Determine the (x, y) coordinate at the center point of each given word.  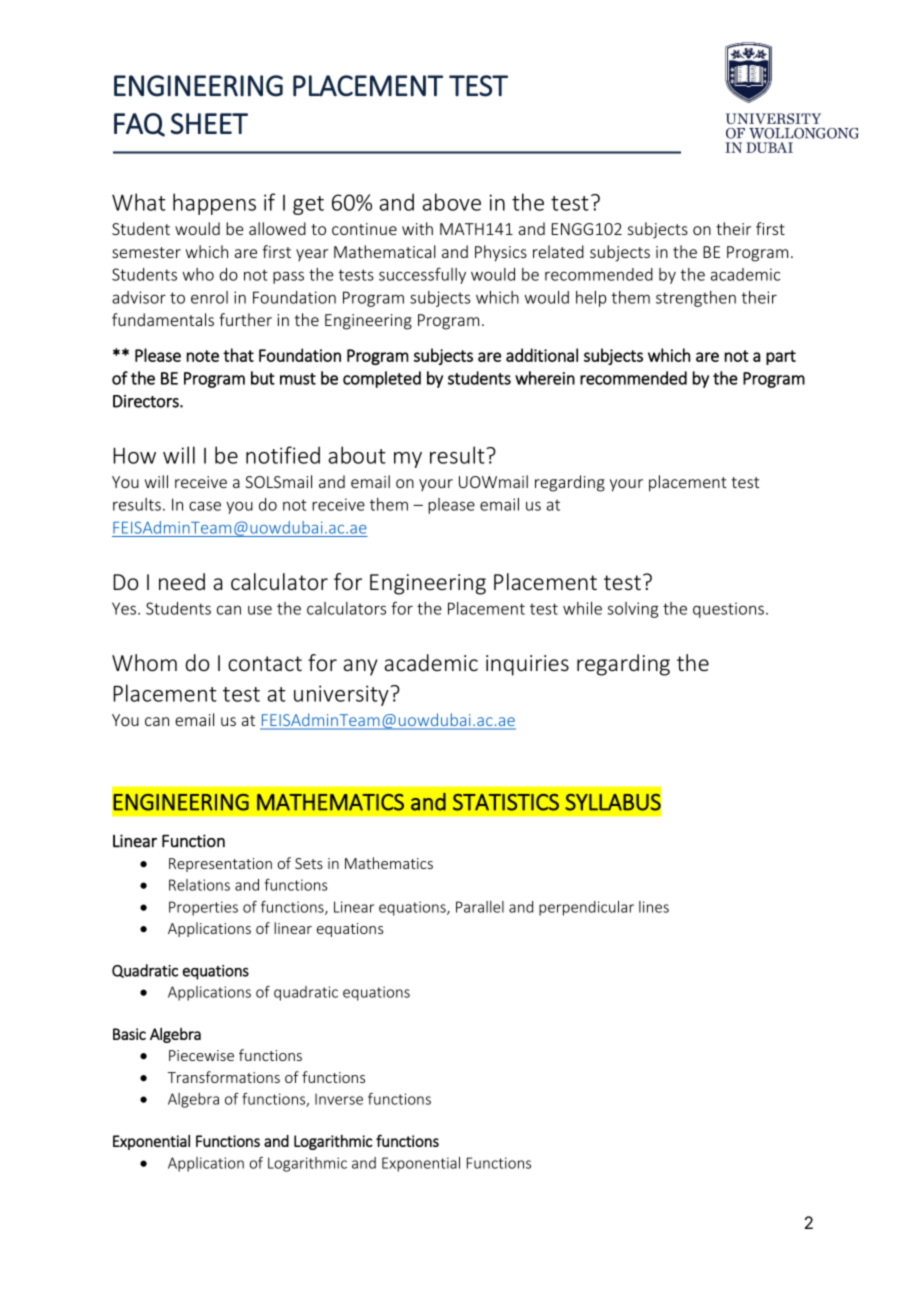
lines (654, 907)
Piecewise (201, 1055)
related (558, 251)
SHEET (209, 123)
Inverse (339, 1099)
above (451, 202)
